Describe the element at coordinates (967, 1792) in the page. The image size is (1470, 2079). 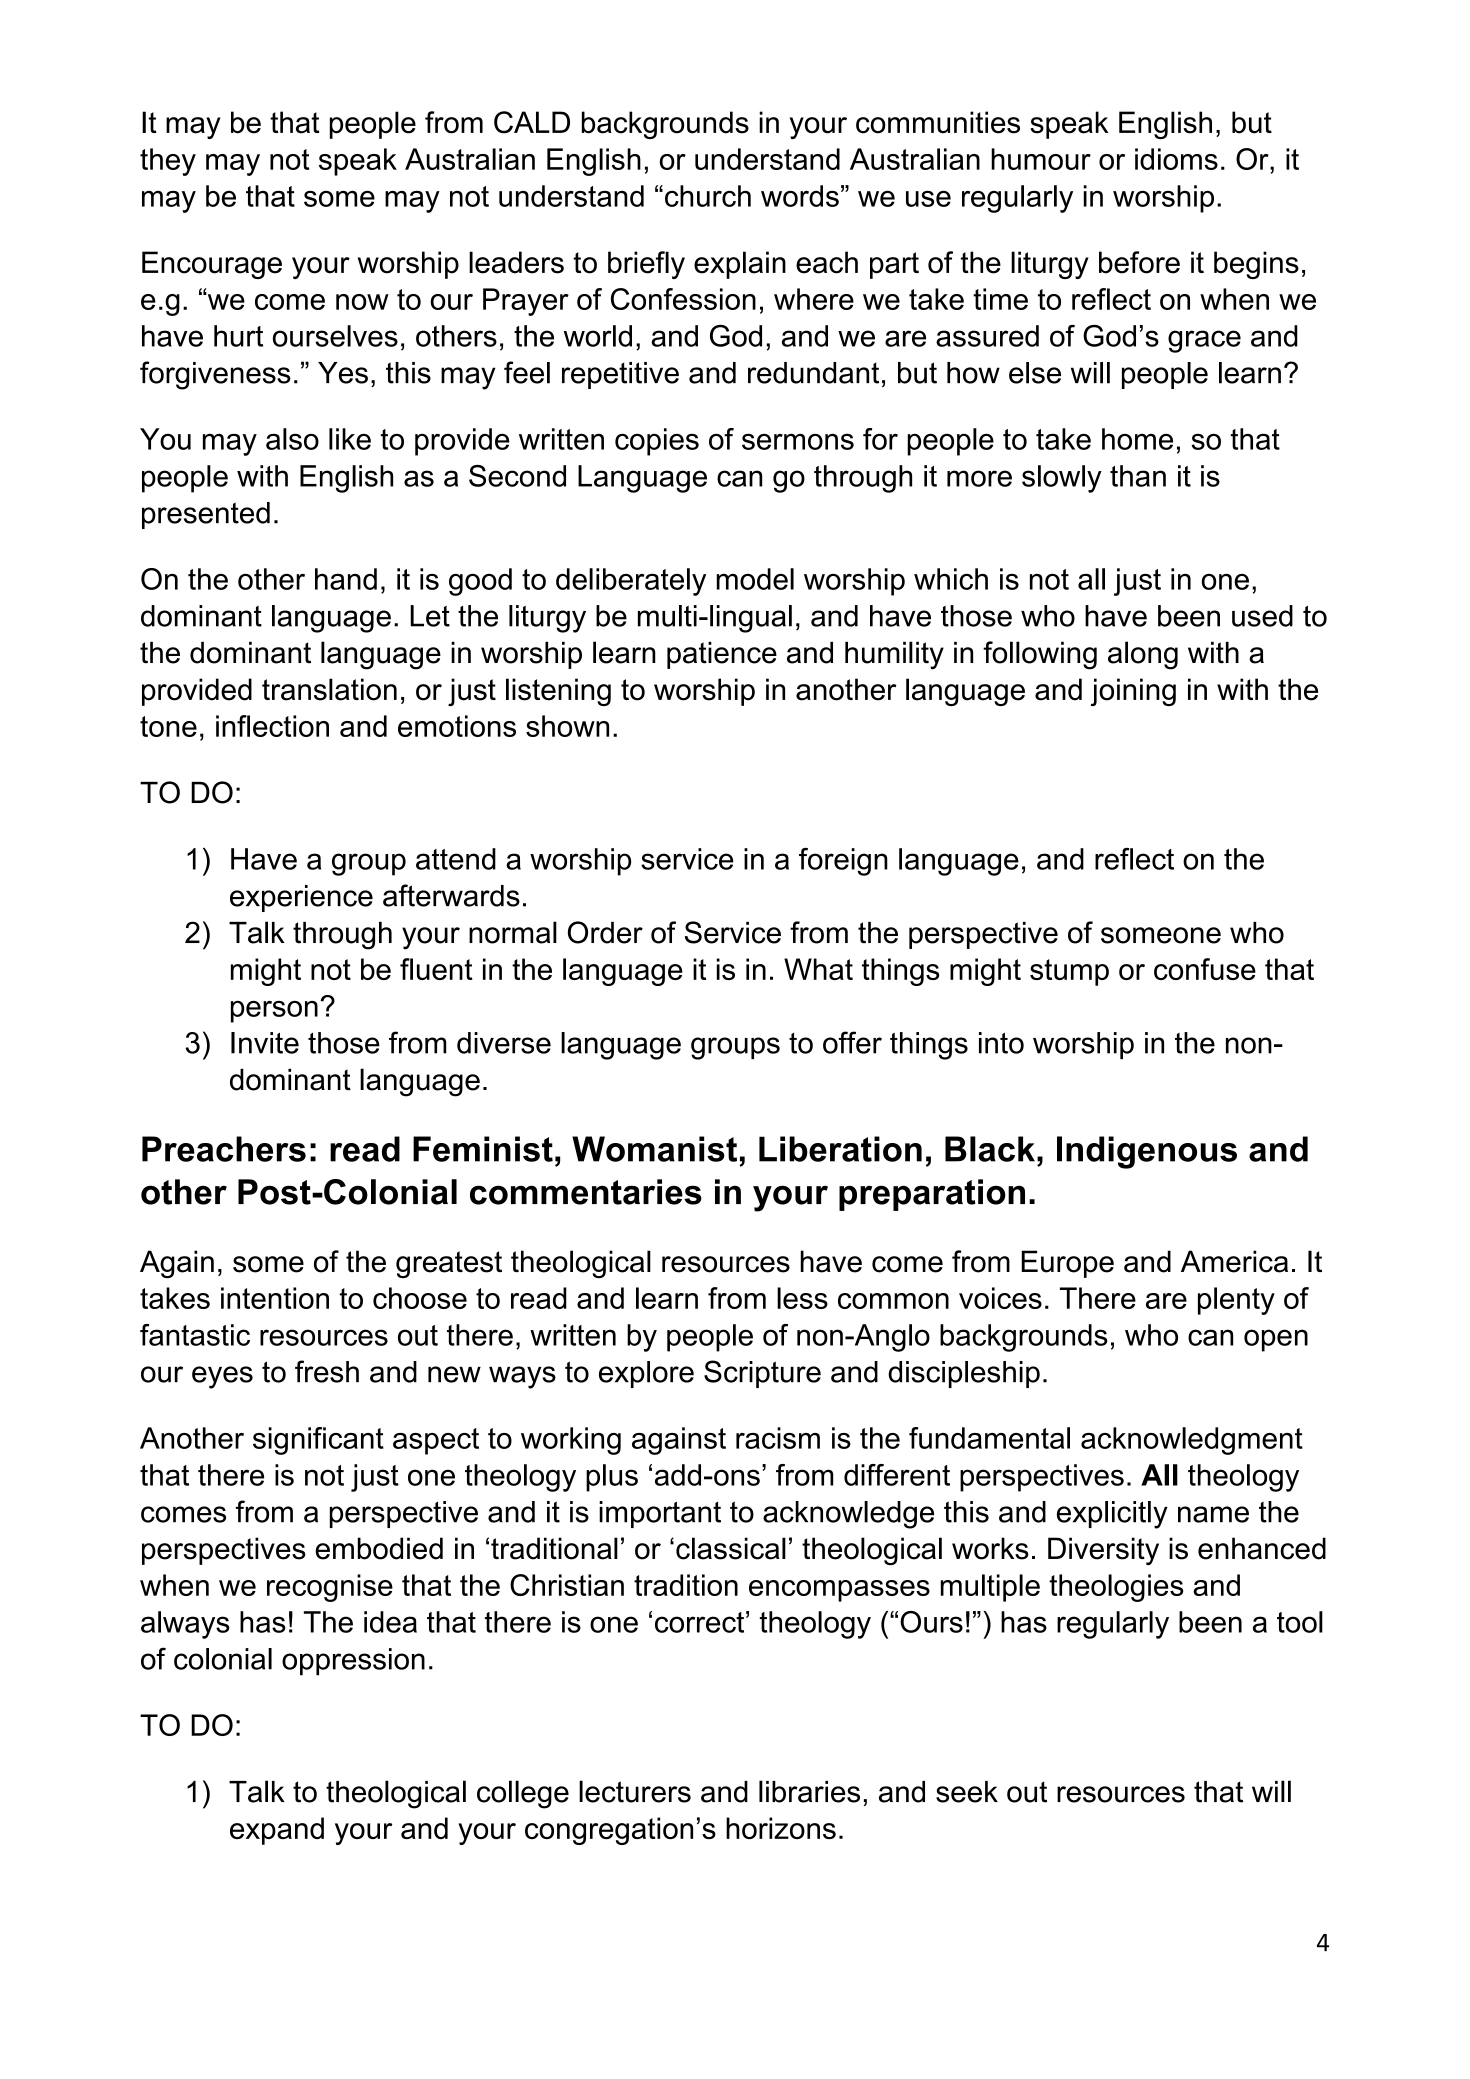
I see `seek` at that location.
